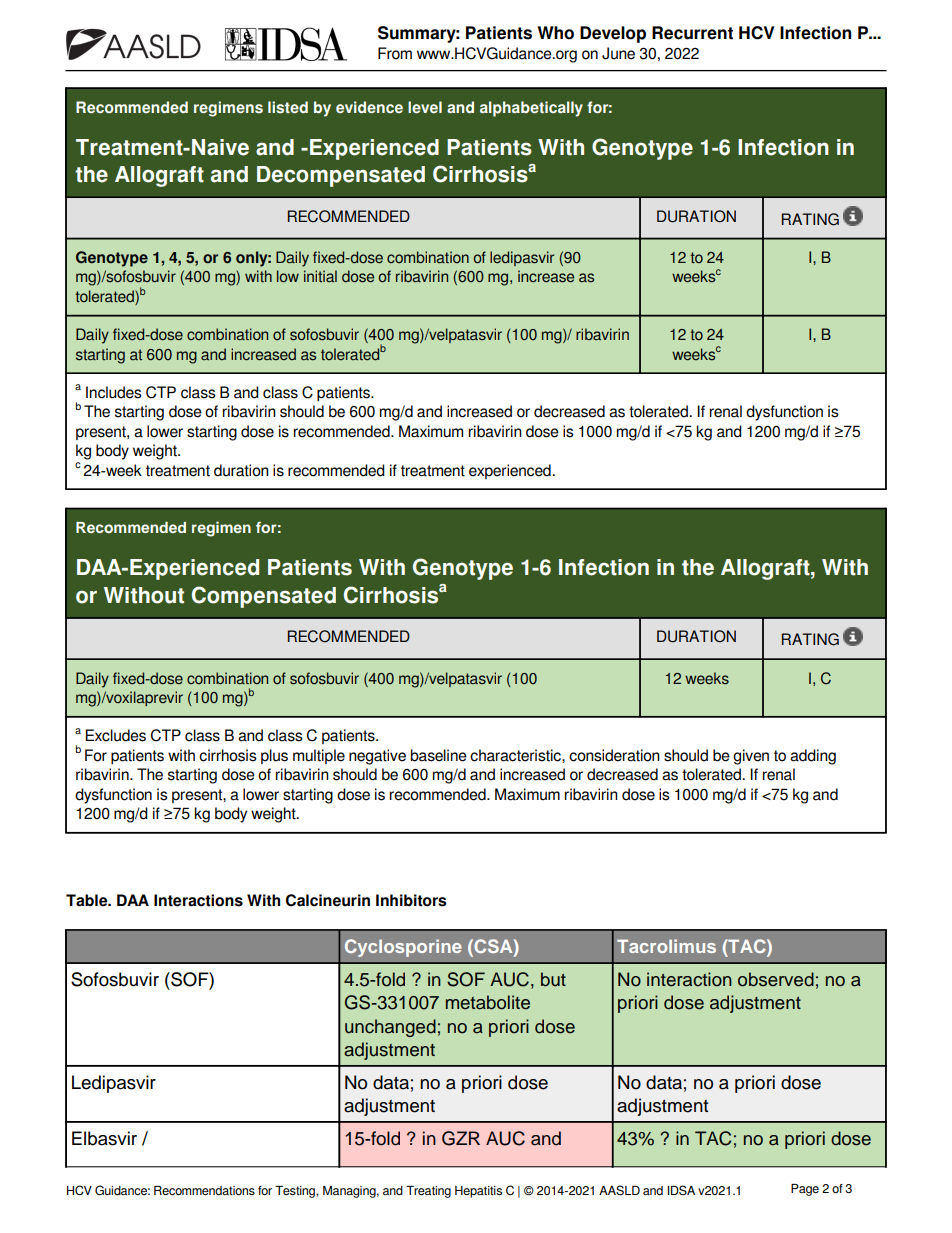 Image resolution: width=952 pixels, height=1233 pixels. Describe the element at coordinates (204, 1191) in the screenshot. I see `Recommendations` at that location.
